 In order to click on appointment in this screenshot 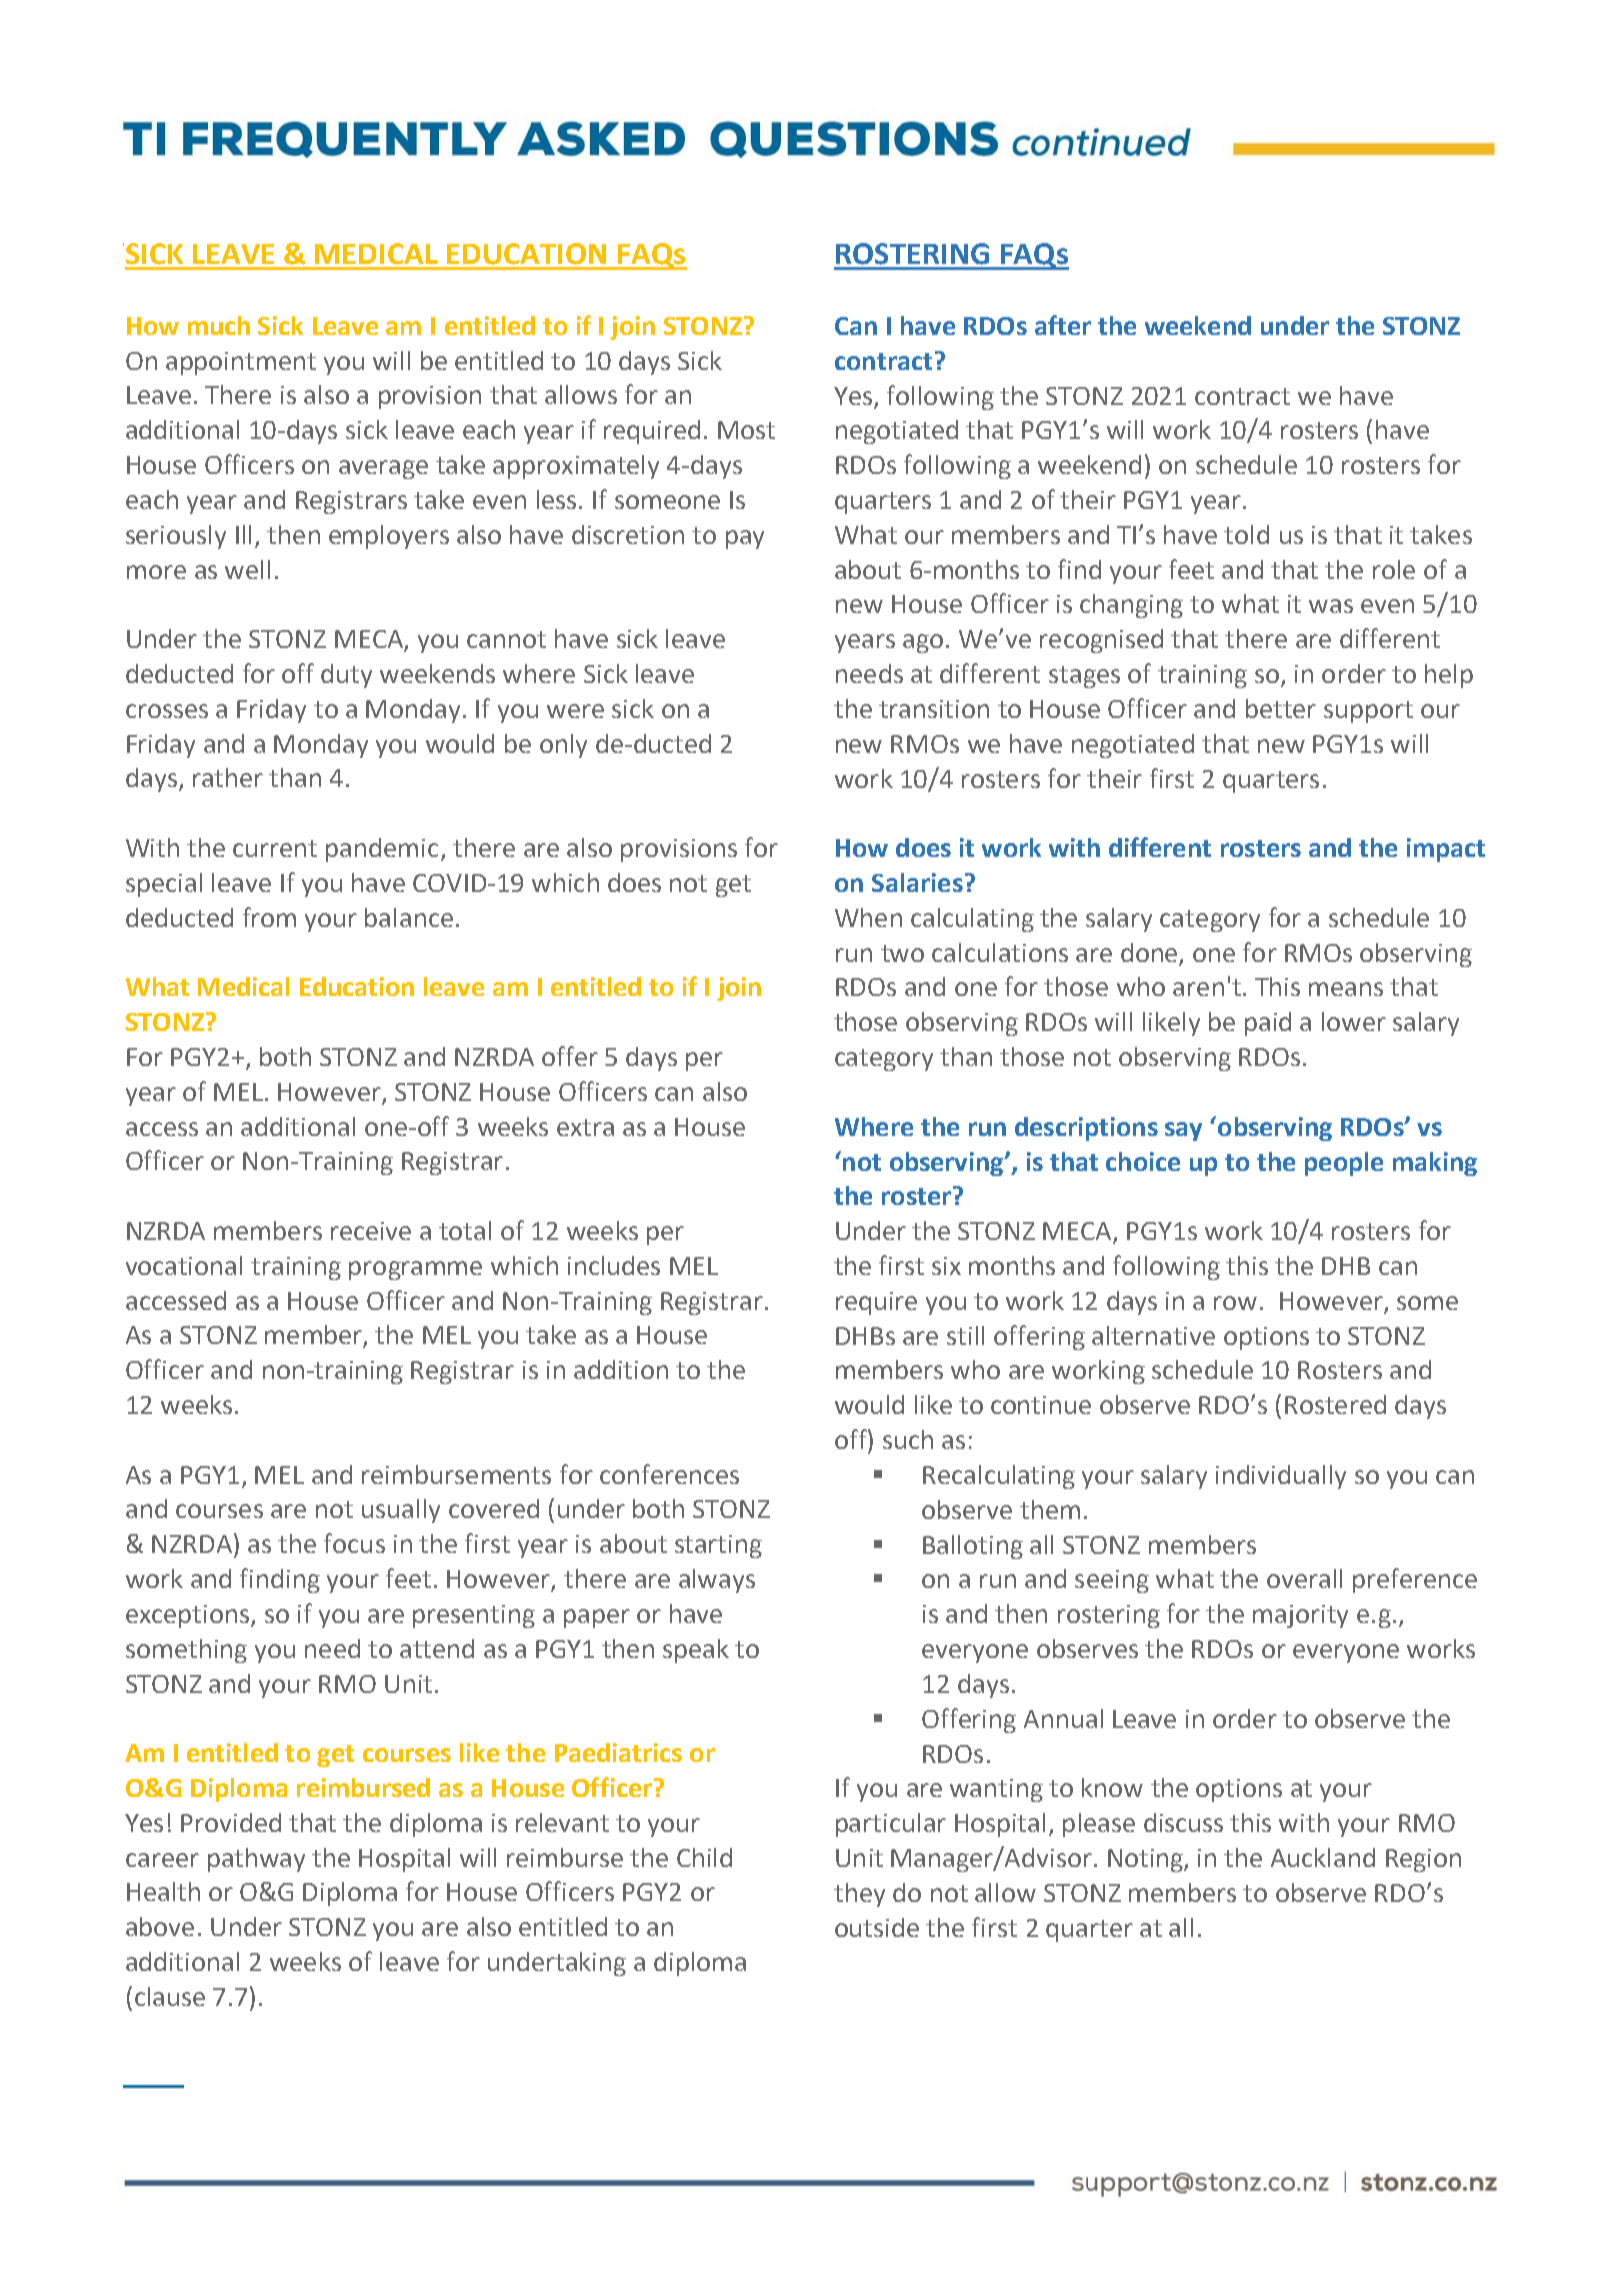, I will do `click(241, 363)`.
